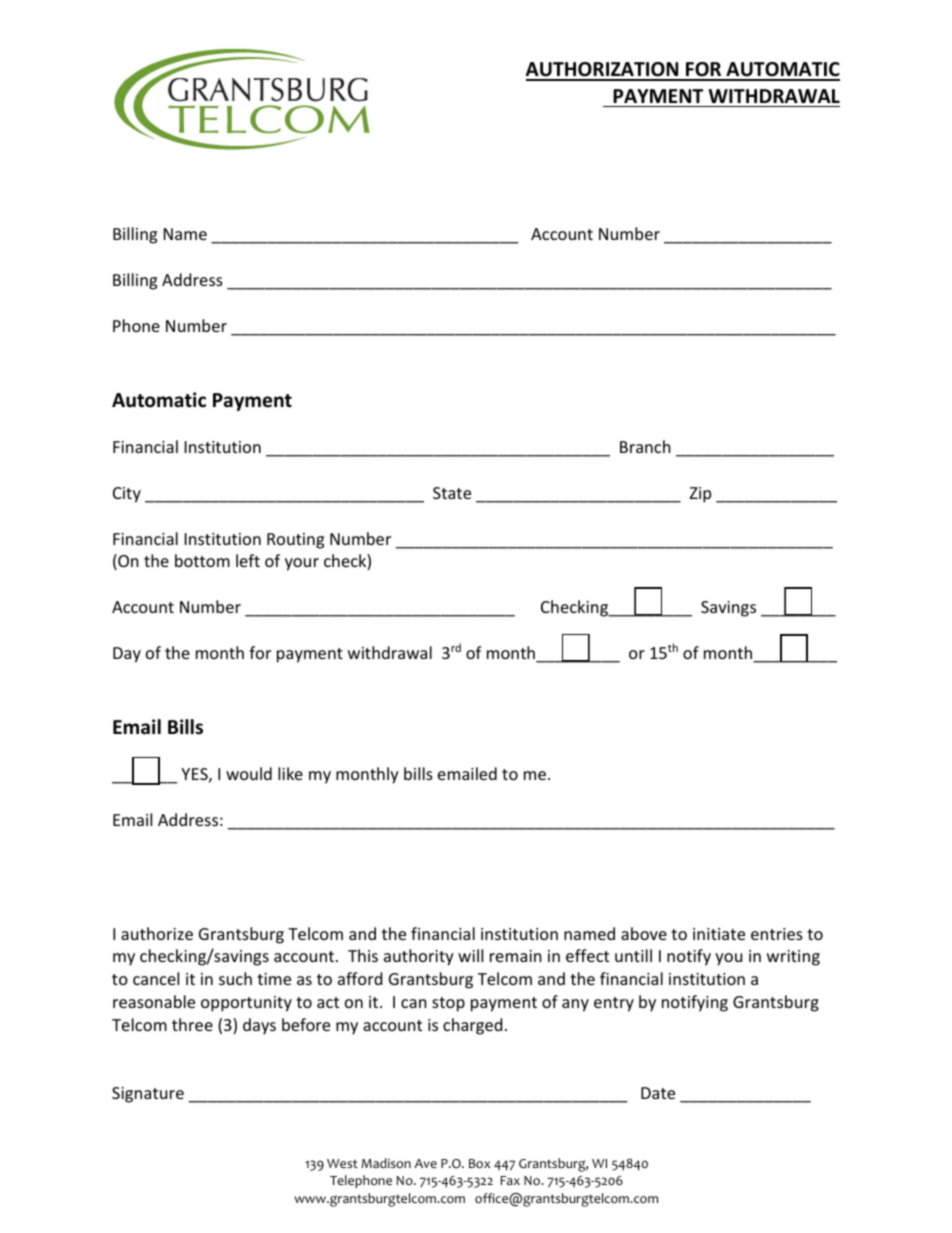  Describe the element at coordinates (719, 934) in the image. I see `initiate` at that location.
